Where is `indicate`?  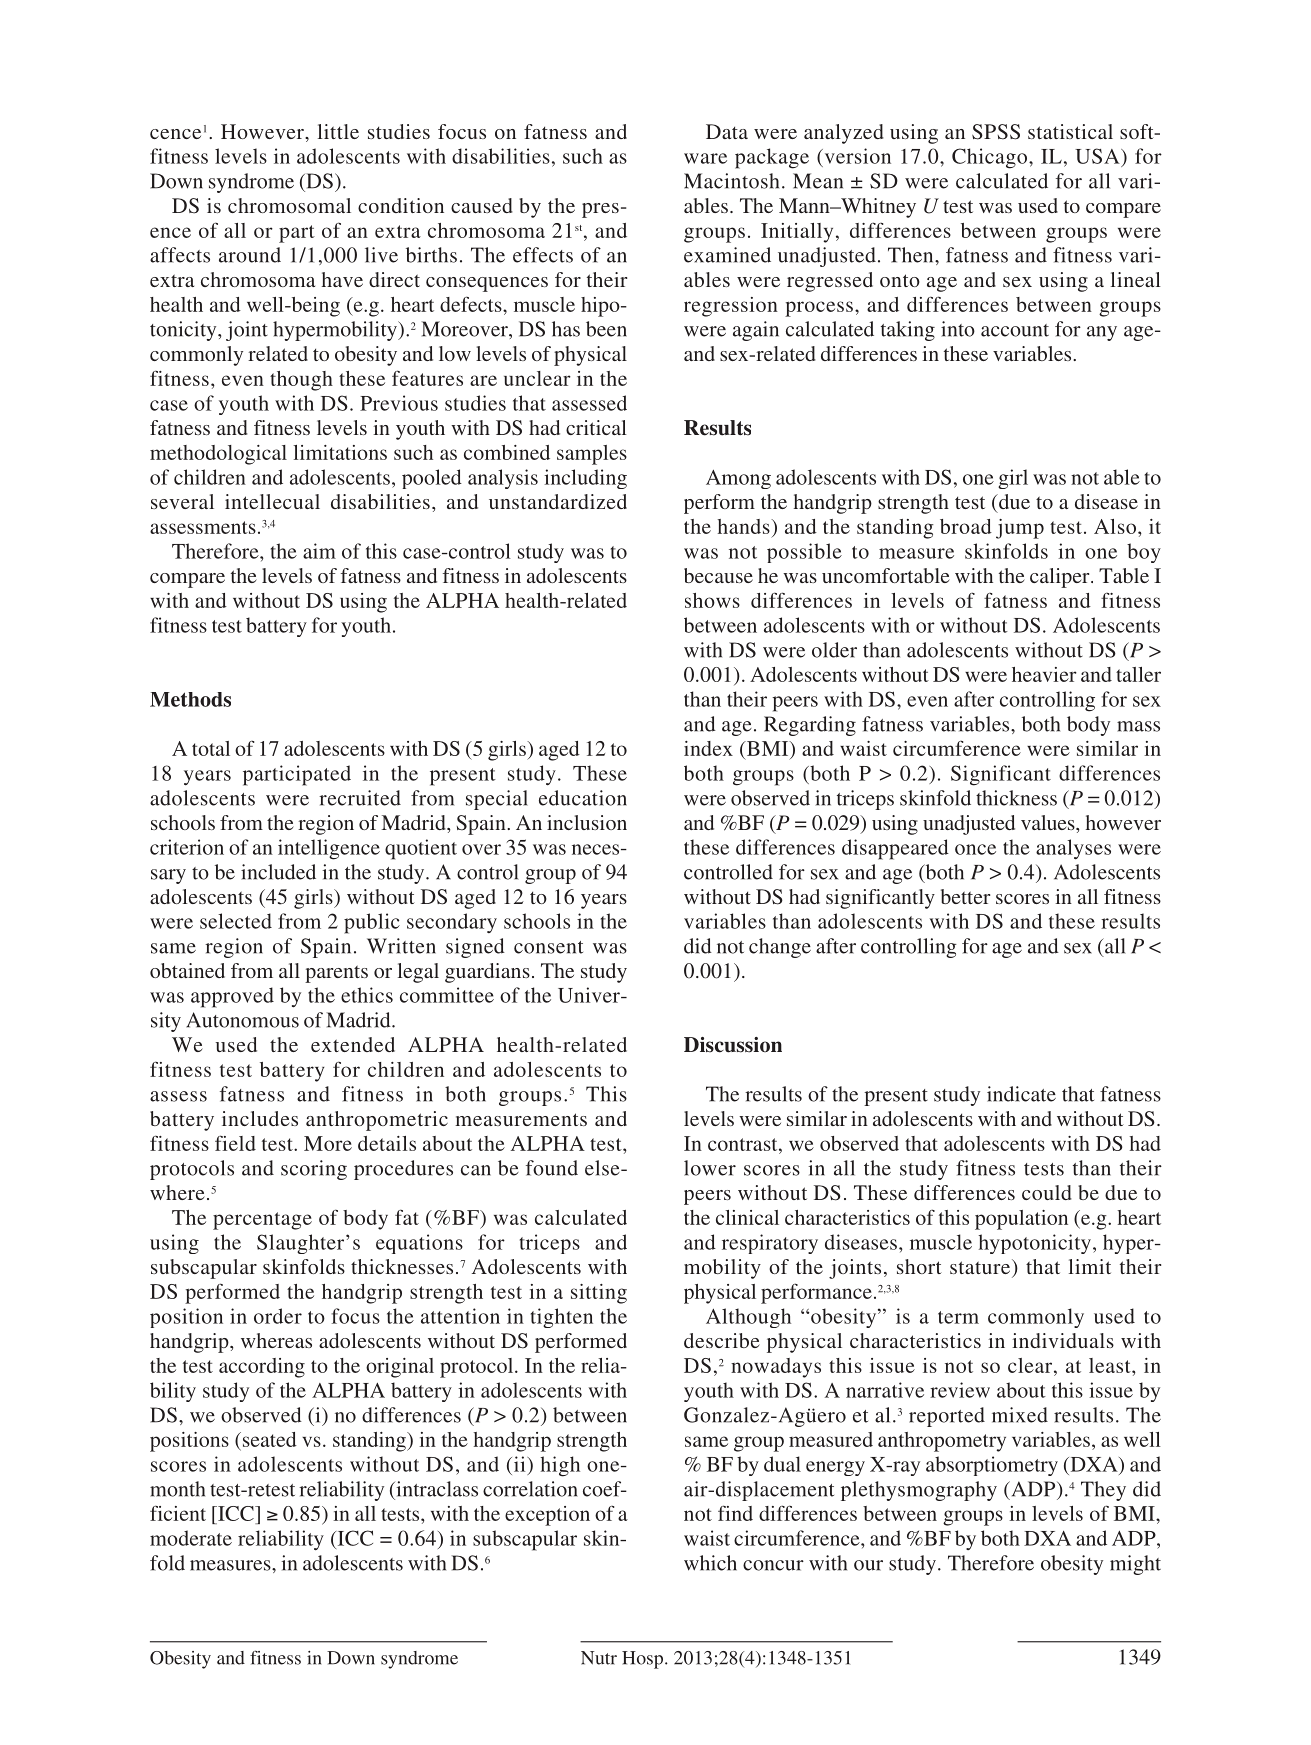
indicate is located at coordinates (1021, 1094).
